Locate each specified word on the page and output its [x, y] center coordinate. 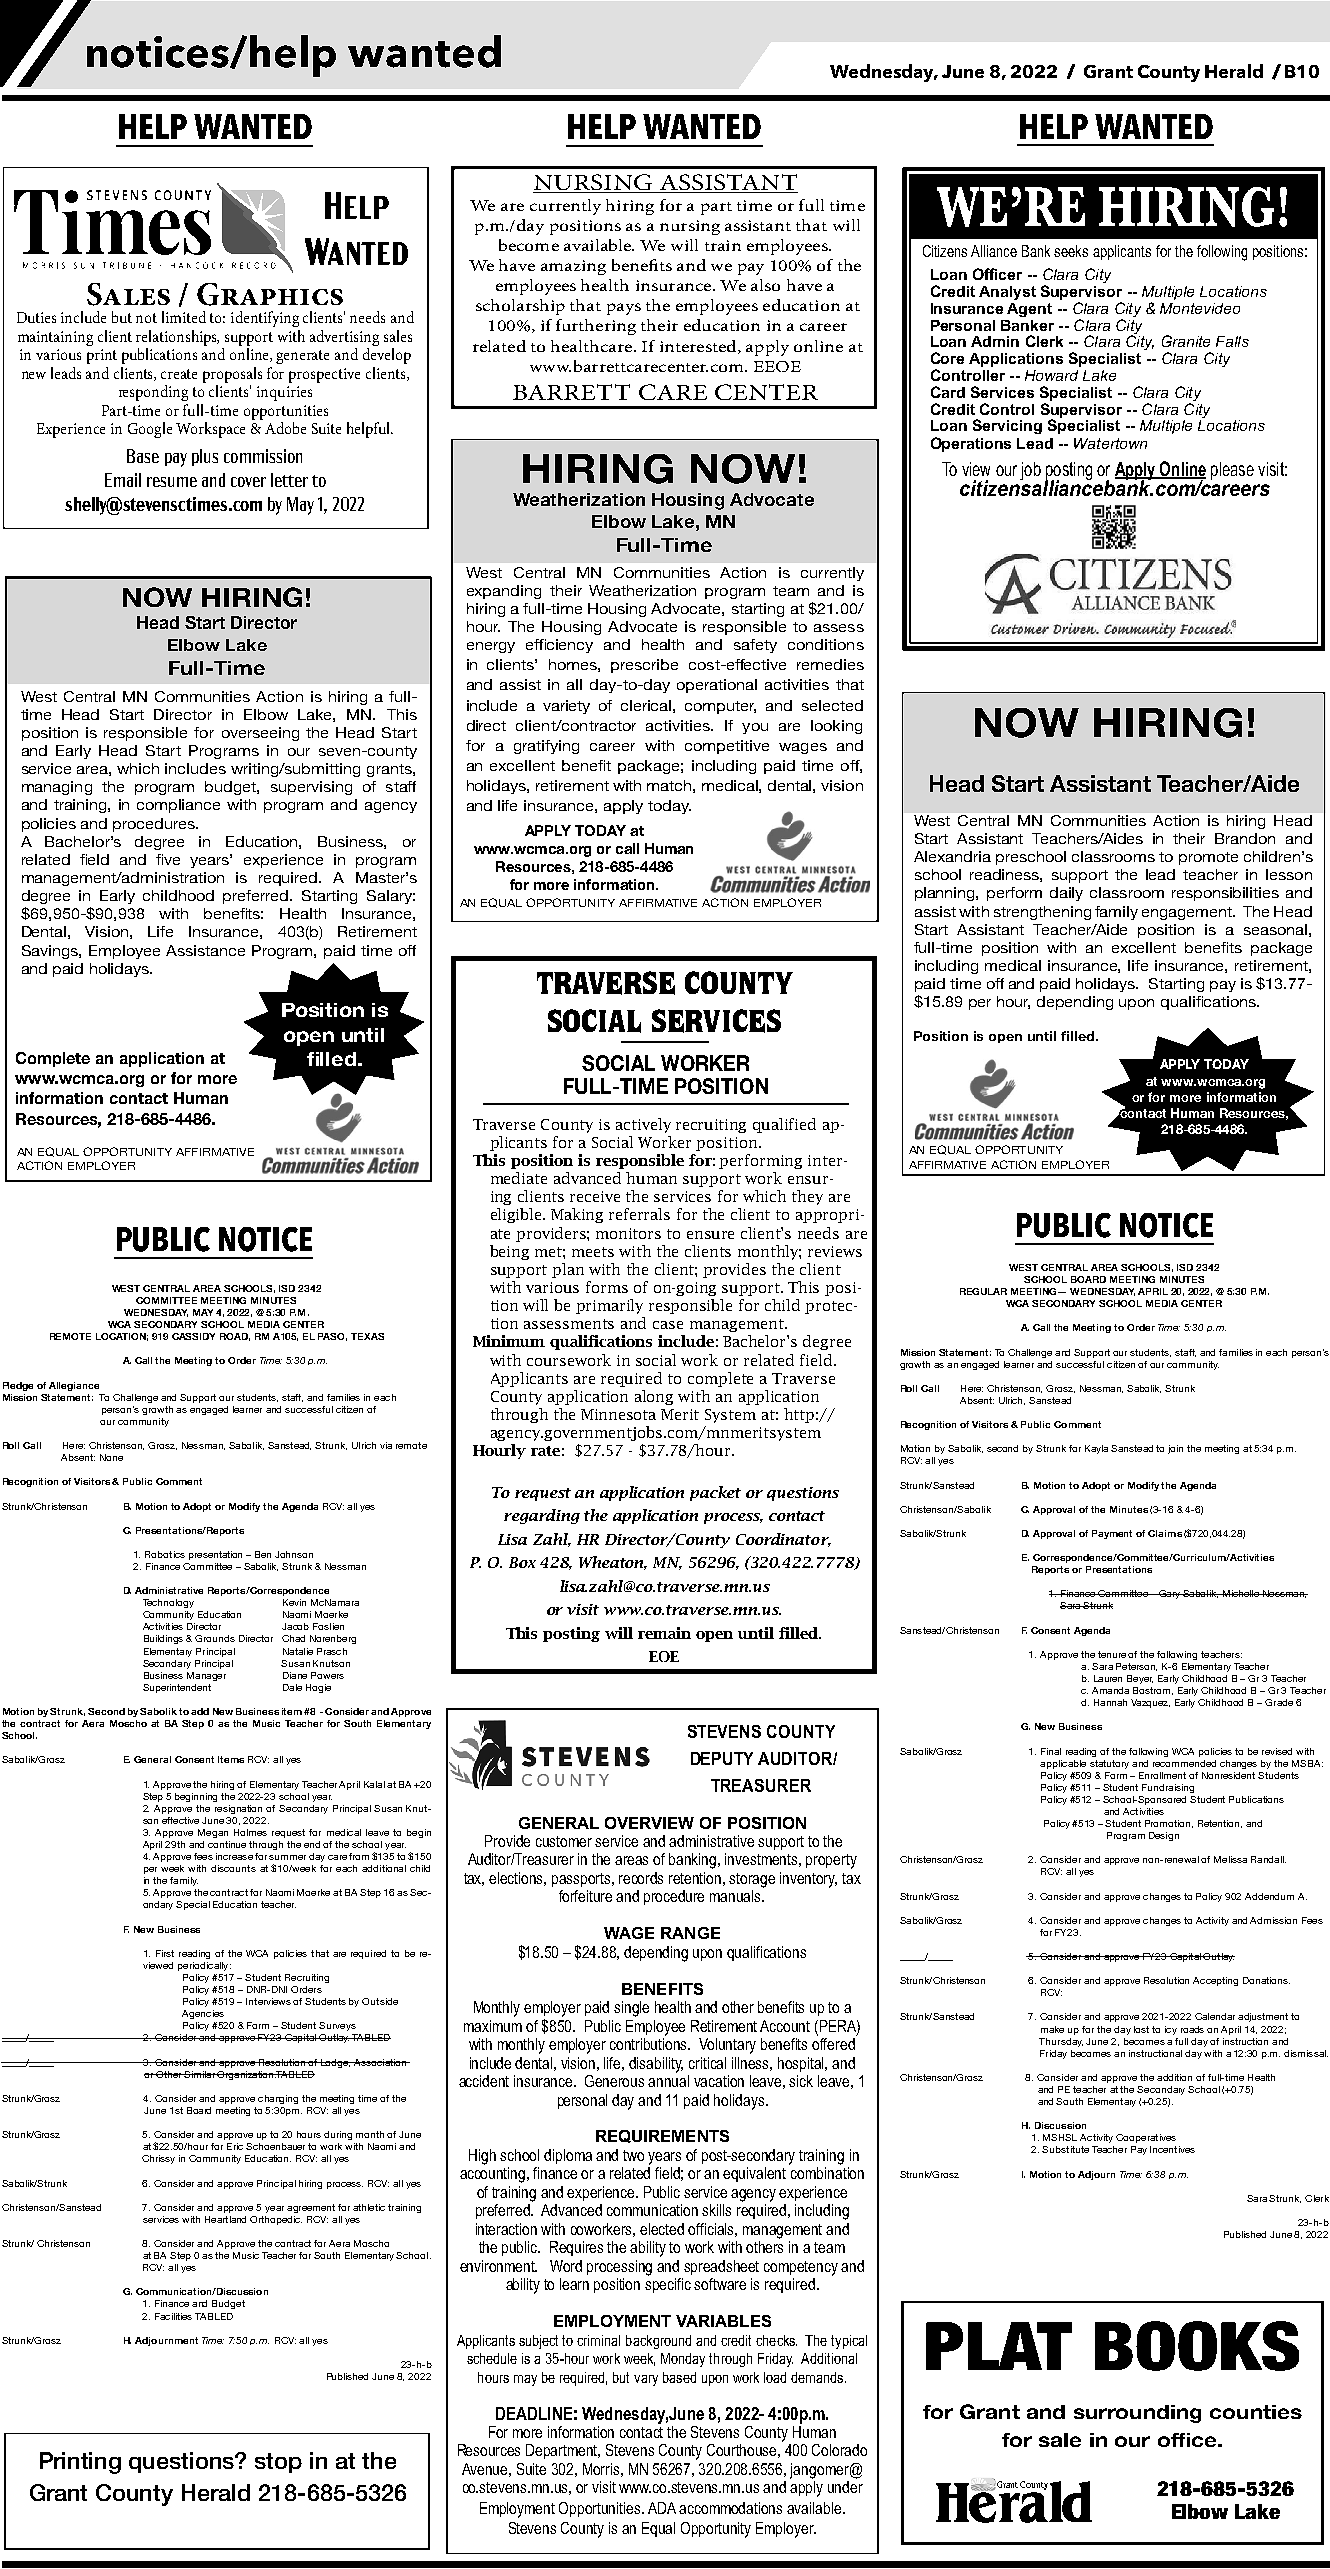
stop [278, 2463]
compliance [178, 806]
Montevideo [1200, 308]
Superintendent [177, 1688]
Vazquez [1150, 1703]
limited [184, 317]
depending [1075, 1003]
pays [624, 309]
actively [643, 1125]
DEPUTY [722, 1758]
